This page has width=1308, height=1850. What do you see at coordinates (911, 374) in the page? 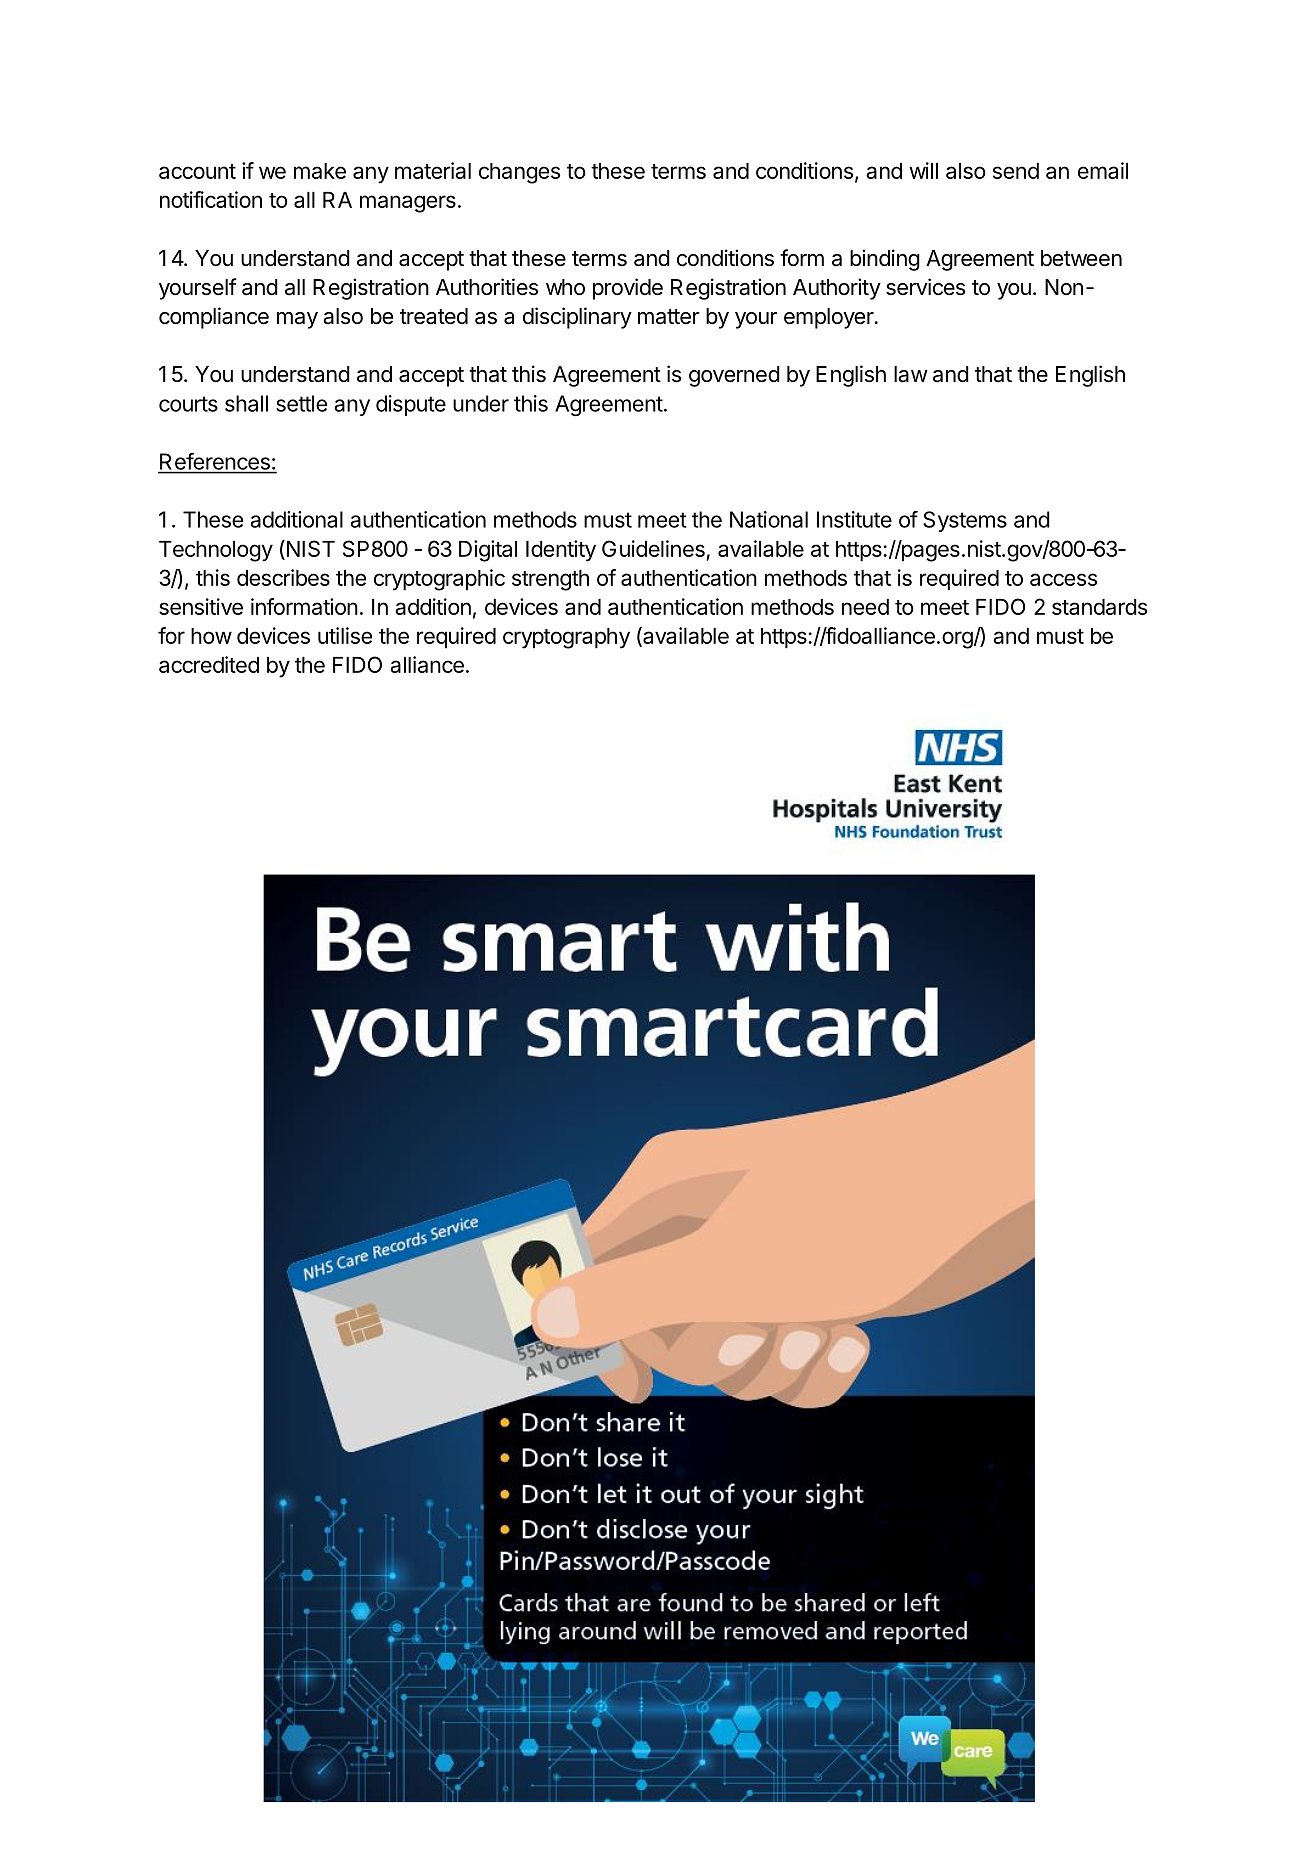
I see `law` at bounding box center [911, 374].
